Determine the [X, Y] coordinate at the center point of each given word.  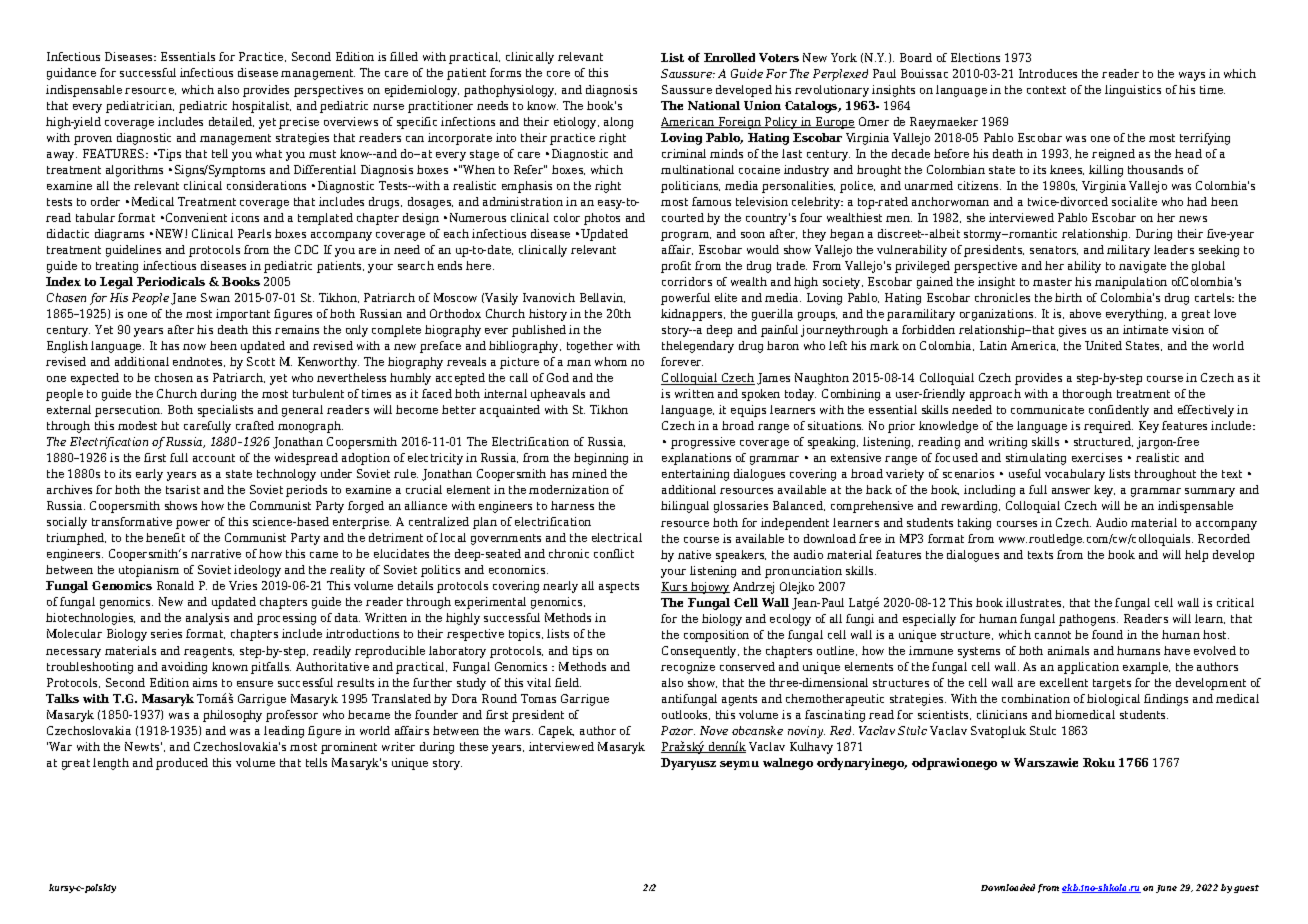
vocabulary [1075, 475]
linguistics [1133, 91]
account [214, 458]
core [558, 74]
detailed [231, 122]
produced [182, 764]
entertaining [695, 475]
